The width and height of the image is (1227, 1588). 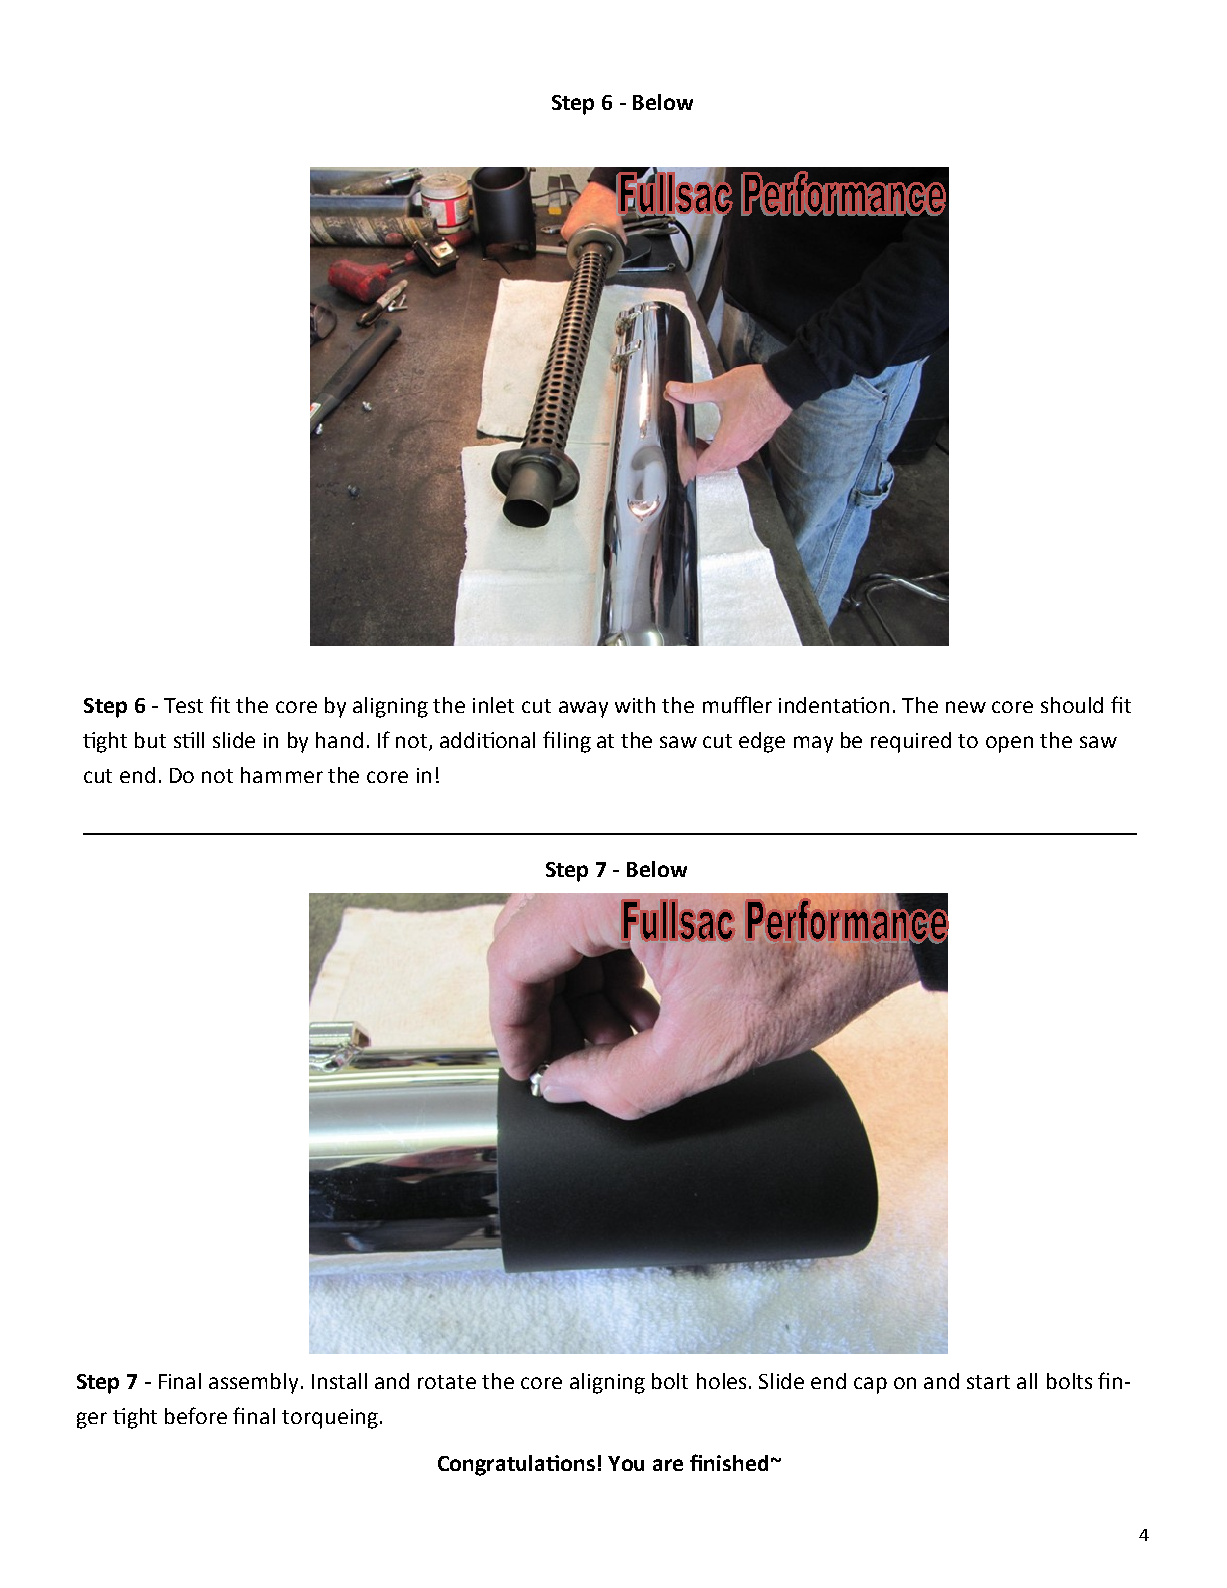 What do you see at coordinates (253, 1383) in the image?
I see `assembly` at bounding box center [253, 1383].
